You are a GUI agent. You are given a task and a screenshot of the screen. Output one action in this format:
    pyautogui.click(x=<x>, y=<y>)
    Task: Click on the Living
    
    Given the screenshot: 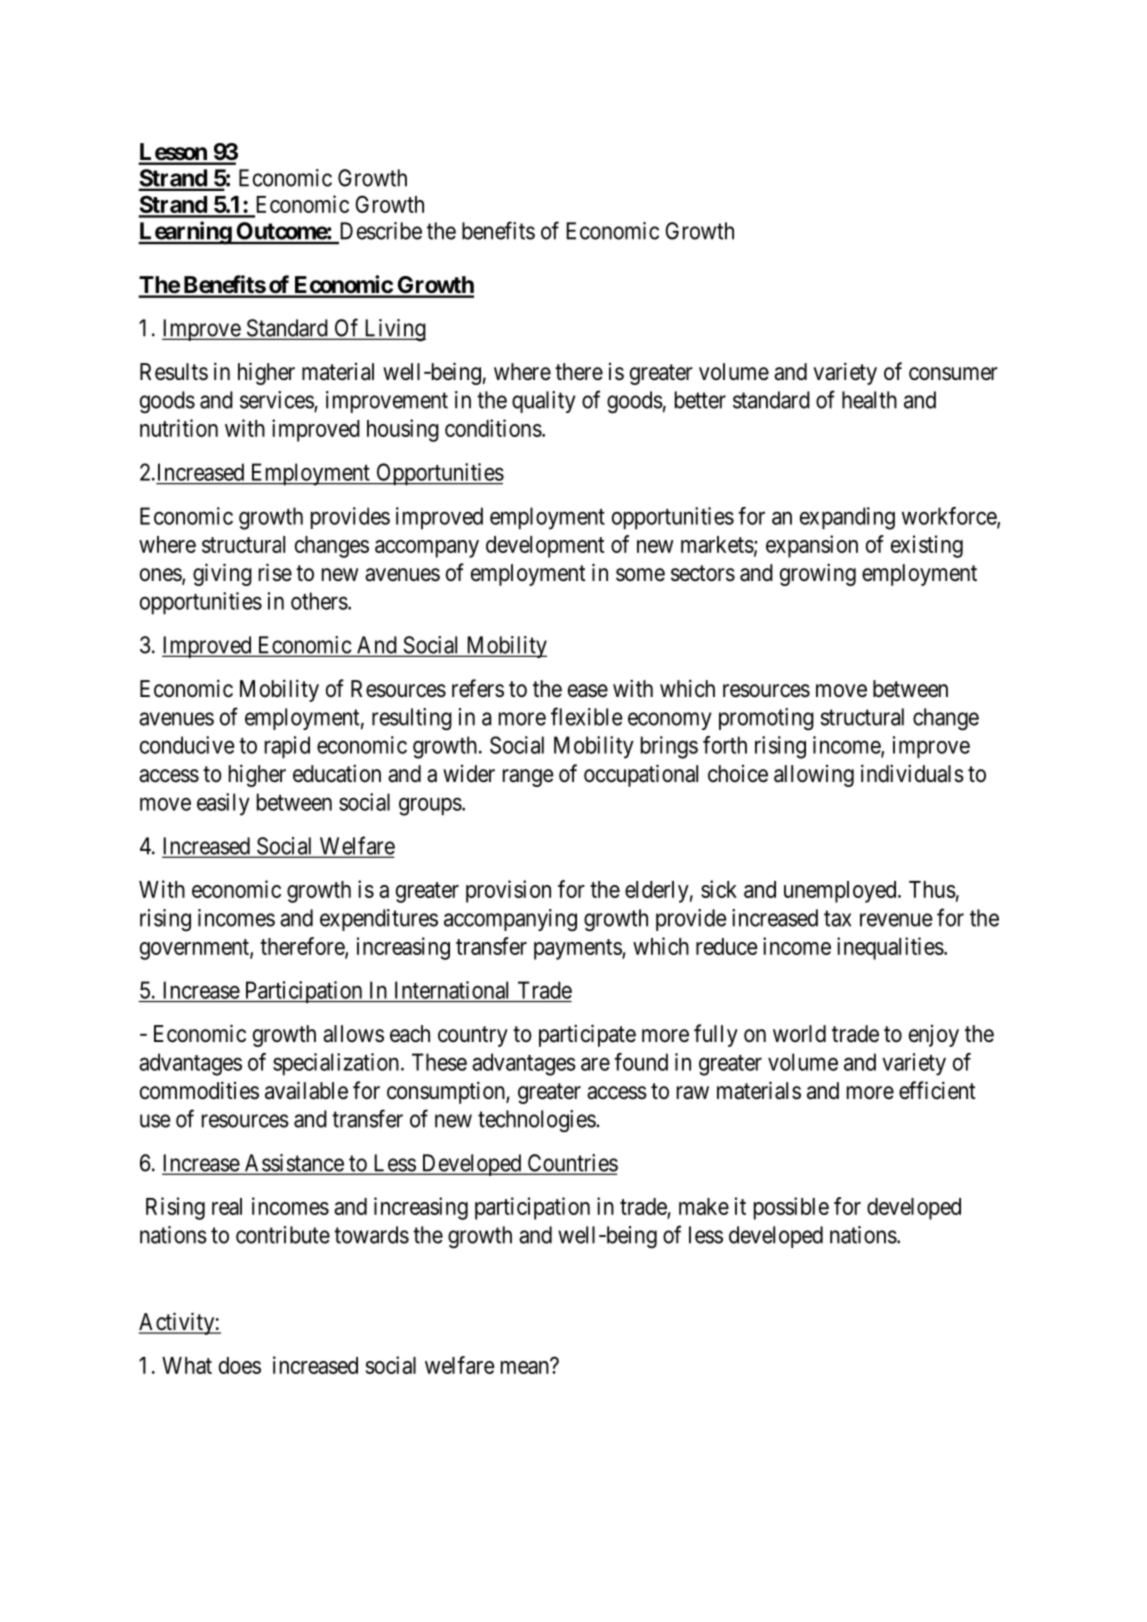 What is the action you would take?
    pyautogui.click(x=394, y=330)
